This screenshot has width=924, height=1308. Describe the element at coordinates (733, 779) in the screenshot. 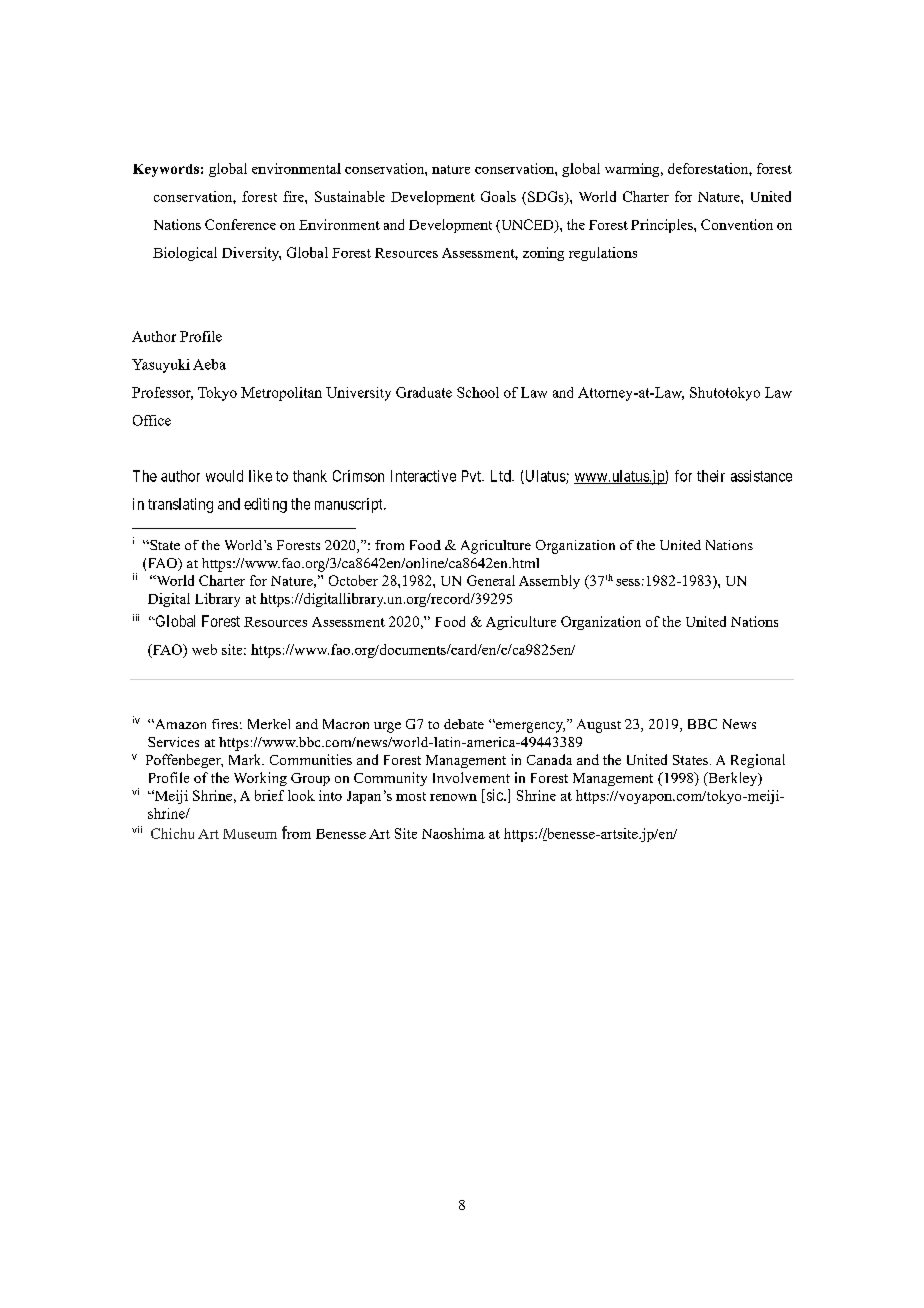

I see `Berkley` at that location.
